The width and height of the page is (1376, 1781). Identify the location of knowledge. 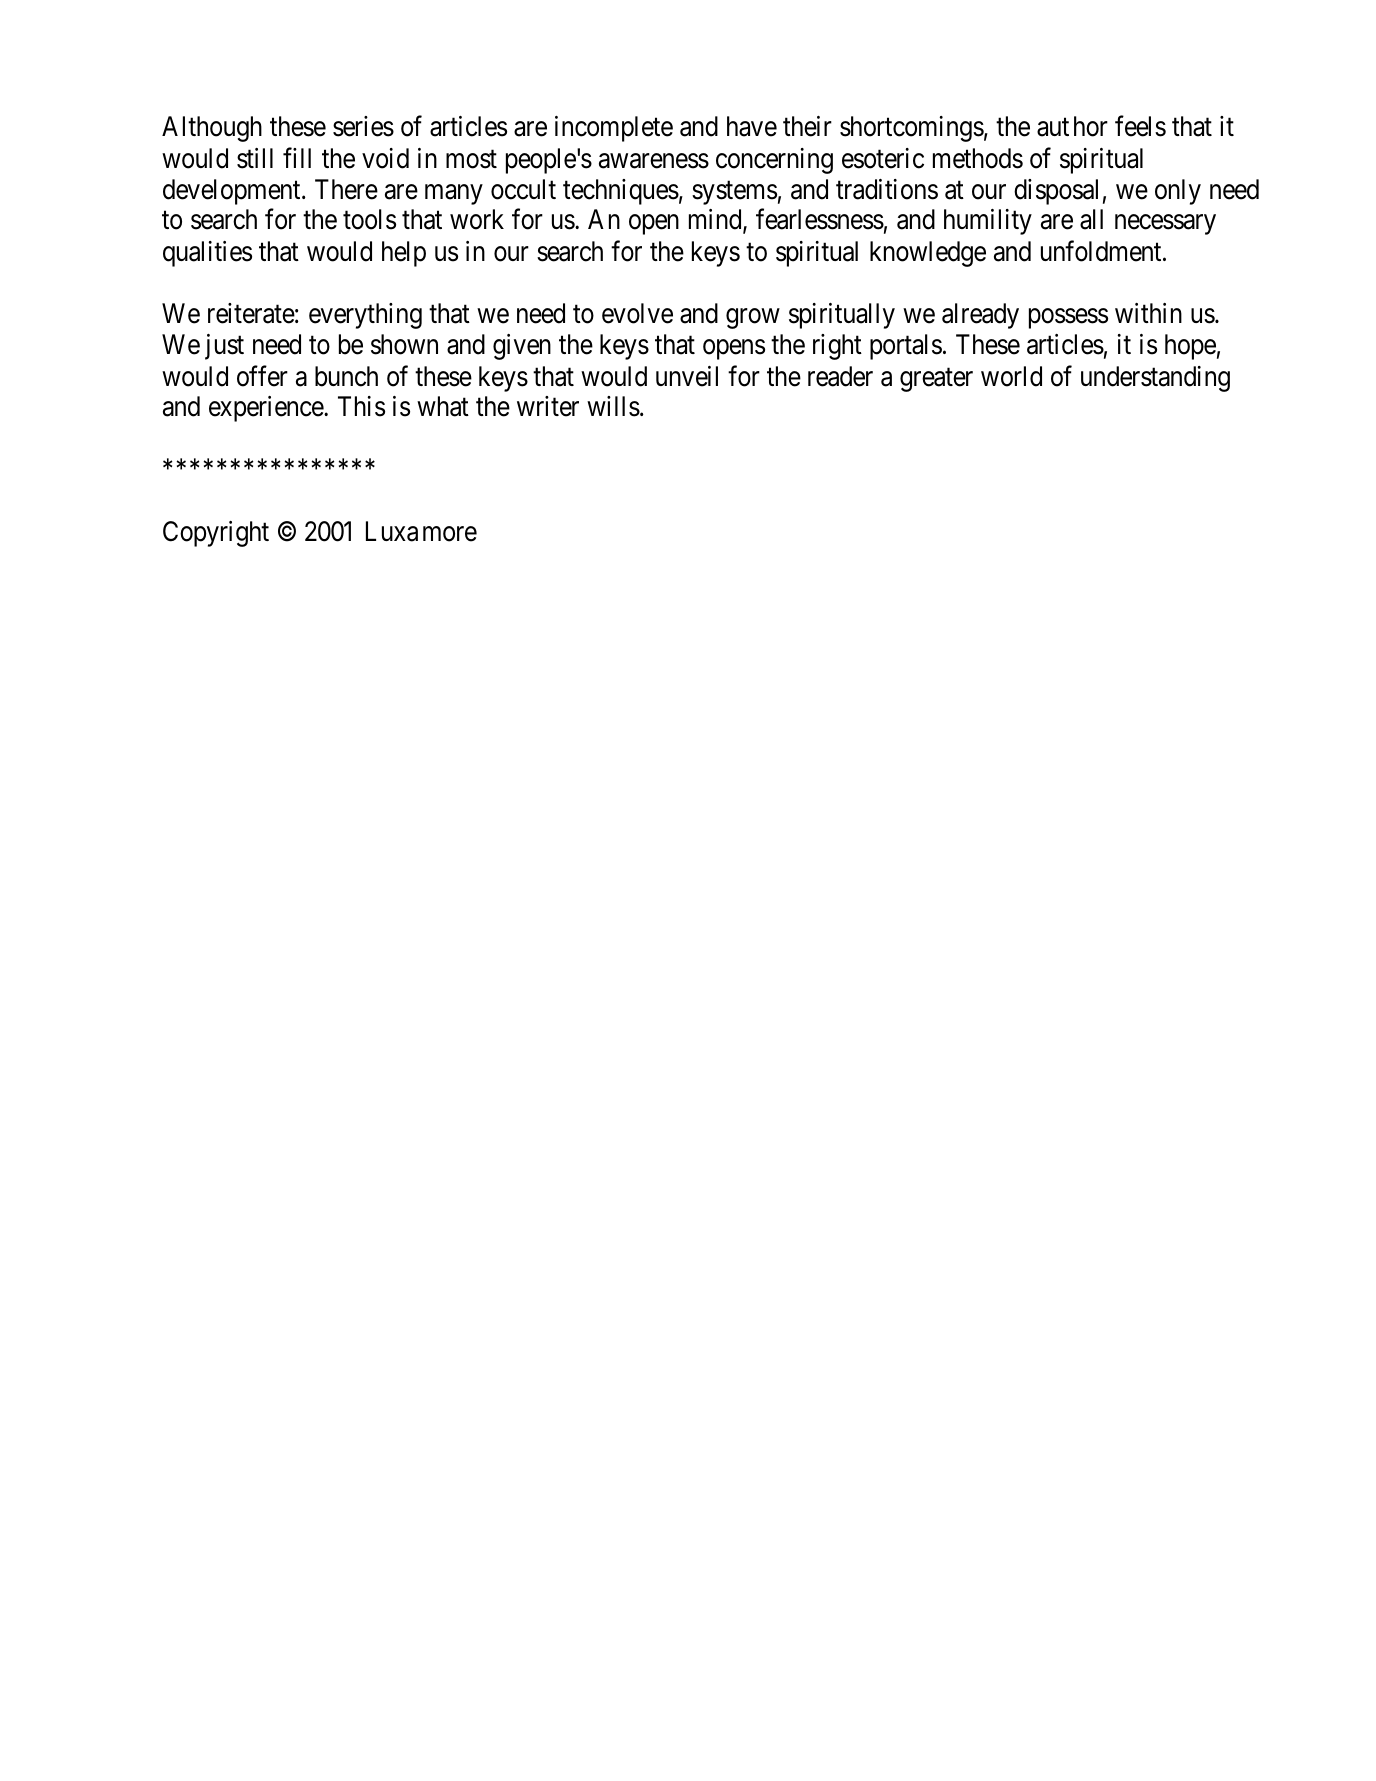
(928, 254).
